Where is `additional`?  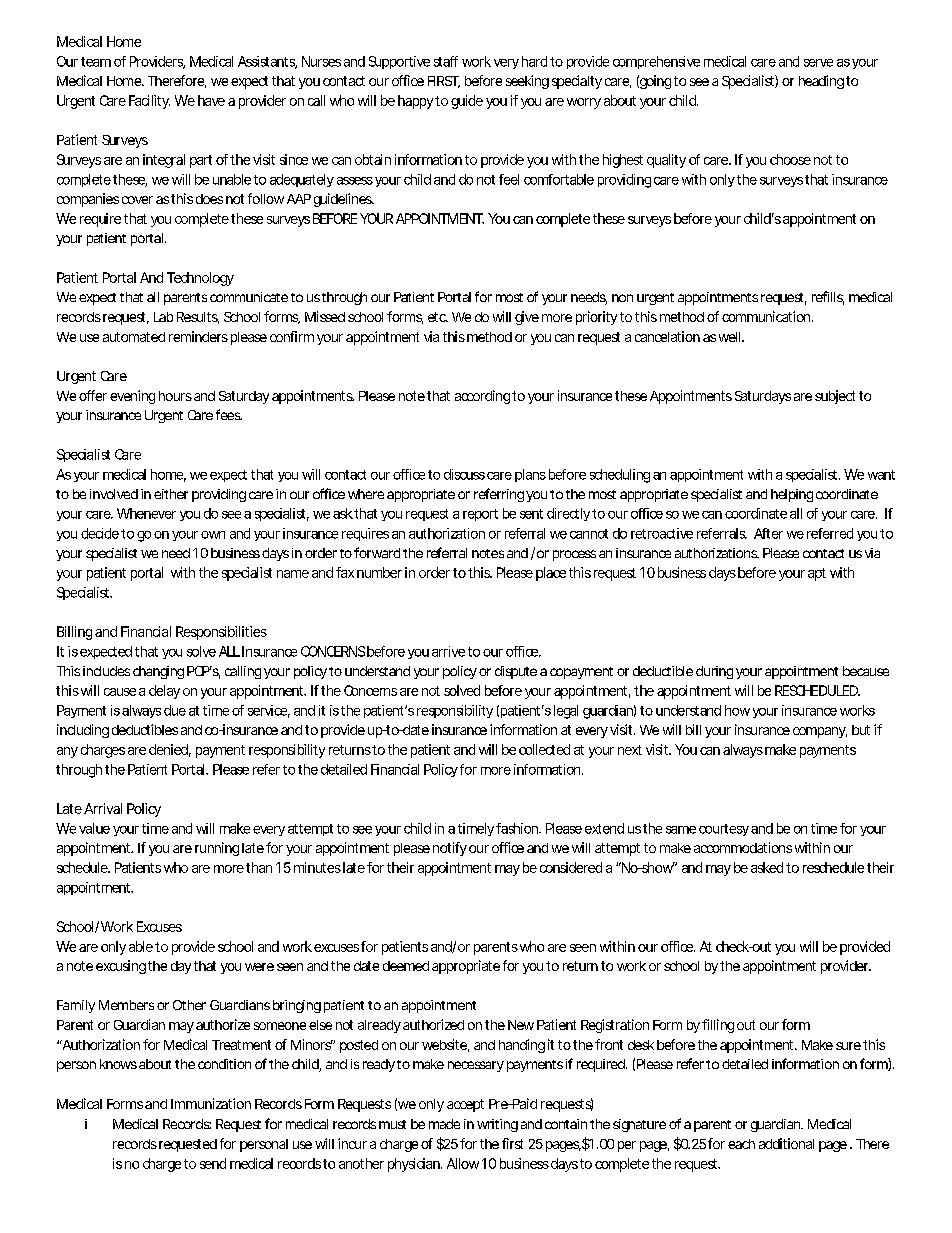 additional is located at coordinates (786, 1143).
